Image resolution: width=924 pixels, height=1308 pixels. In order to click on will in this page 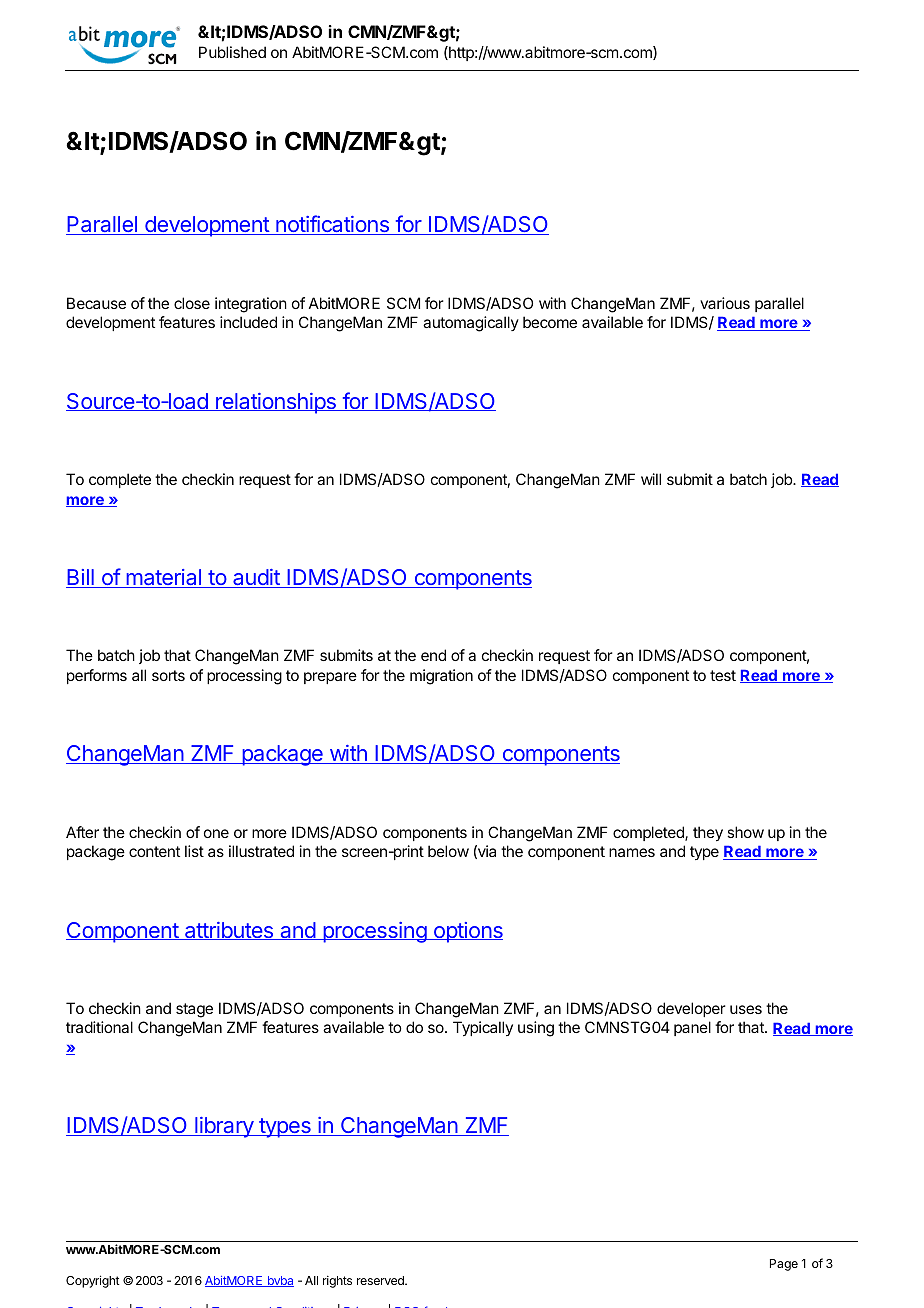, I will do `click(651, 479)`.
